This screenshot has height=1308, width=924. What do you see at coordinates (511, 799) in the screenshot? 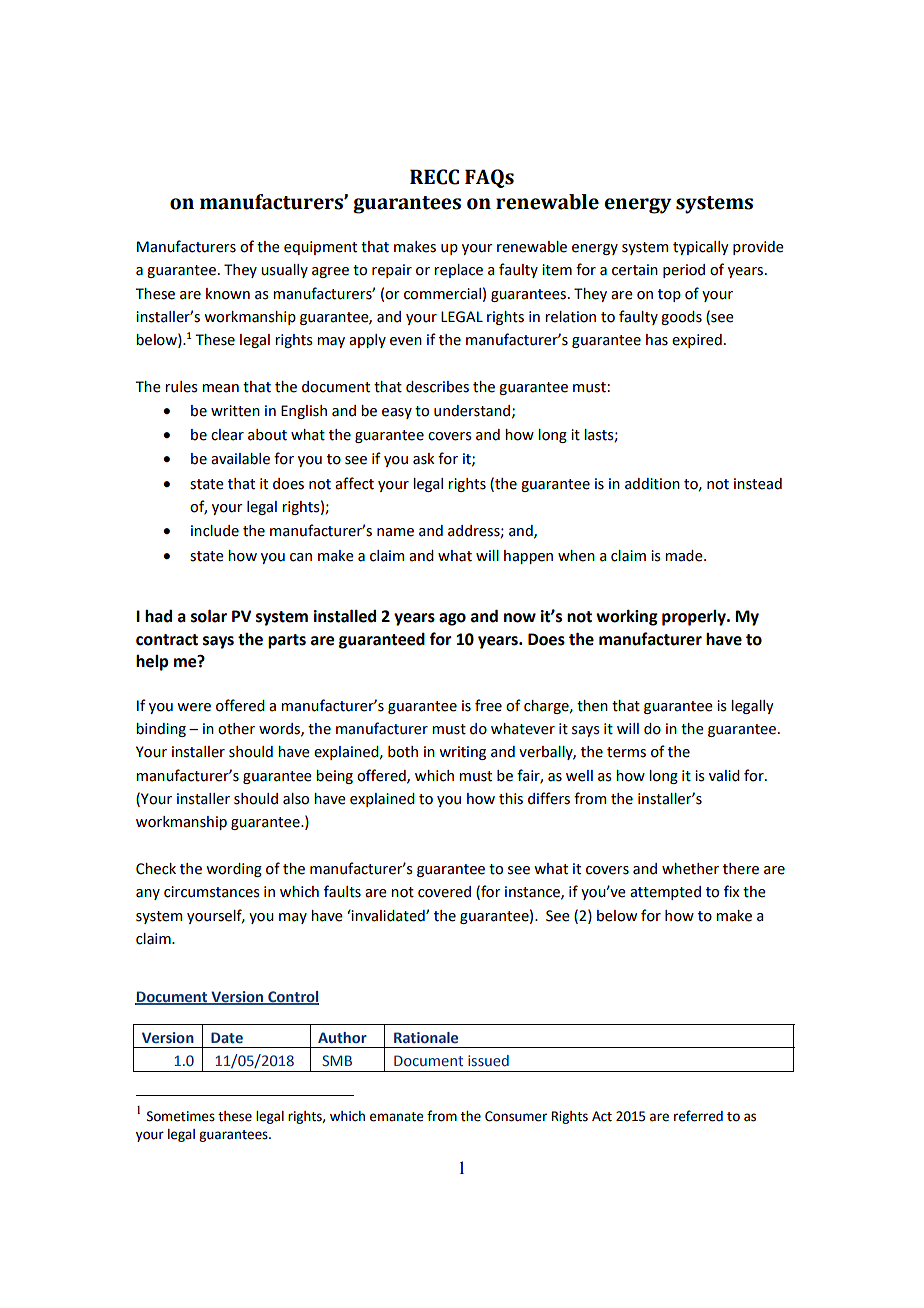
I see `this` at bounding box center [511, 799].
